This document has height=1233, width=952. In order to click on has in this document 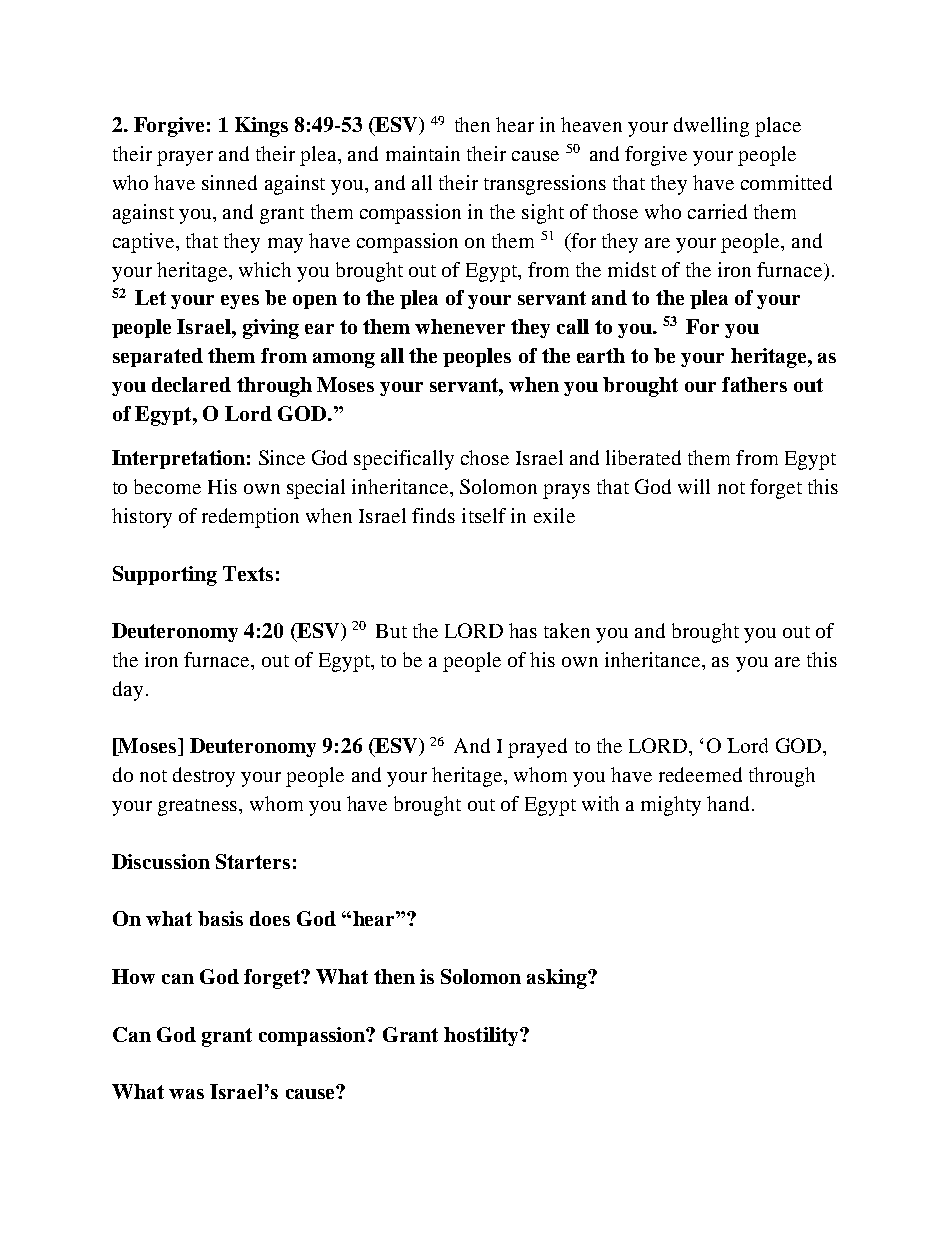, I will do `click(523, 630)`.
